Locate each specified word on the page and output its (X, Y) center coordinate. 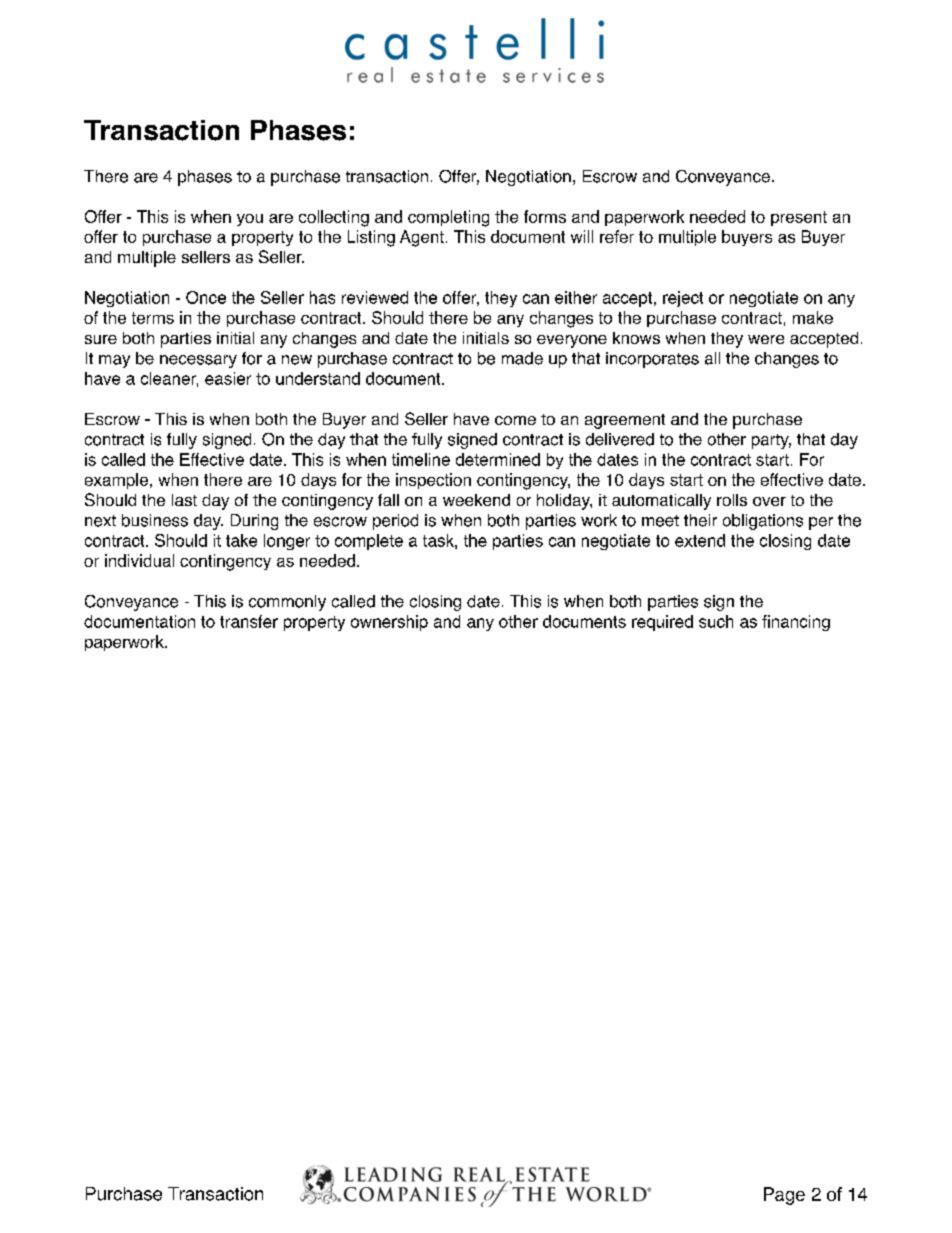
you (250, 220)
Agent (422, 238)
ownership (389, 623)
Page (784, 1196)
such (716, 621)
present (799, 218)
